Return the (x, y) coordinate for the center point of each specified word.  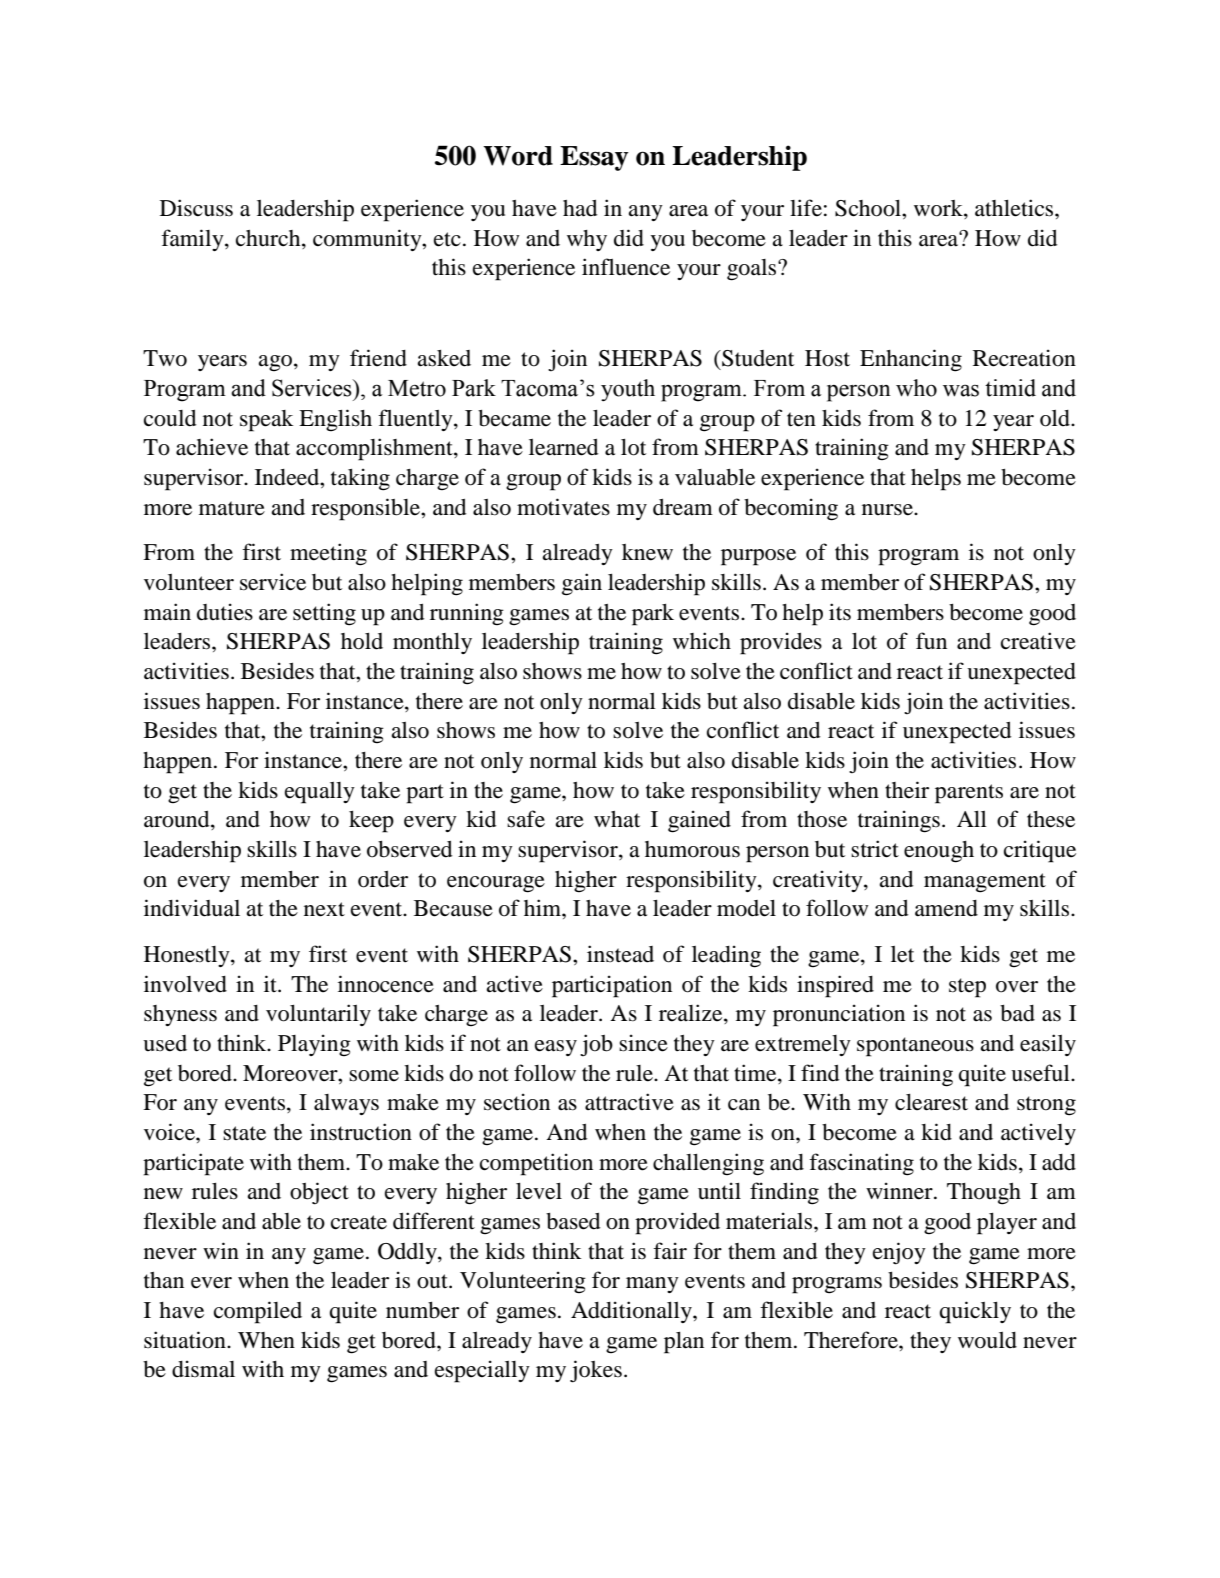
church (269, 238)
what (617, 819)
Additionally (632, 1312)
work (939, 208)
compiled (258, 1312)
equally (320, 793)
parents (969, 794)
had (580, 208)
